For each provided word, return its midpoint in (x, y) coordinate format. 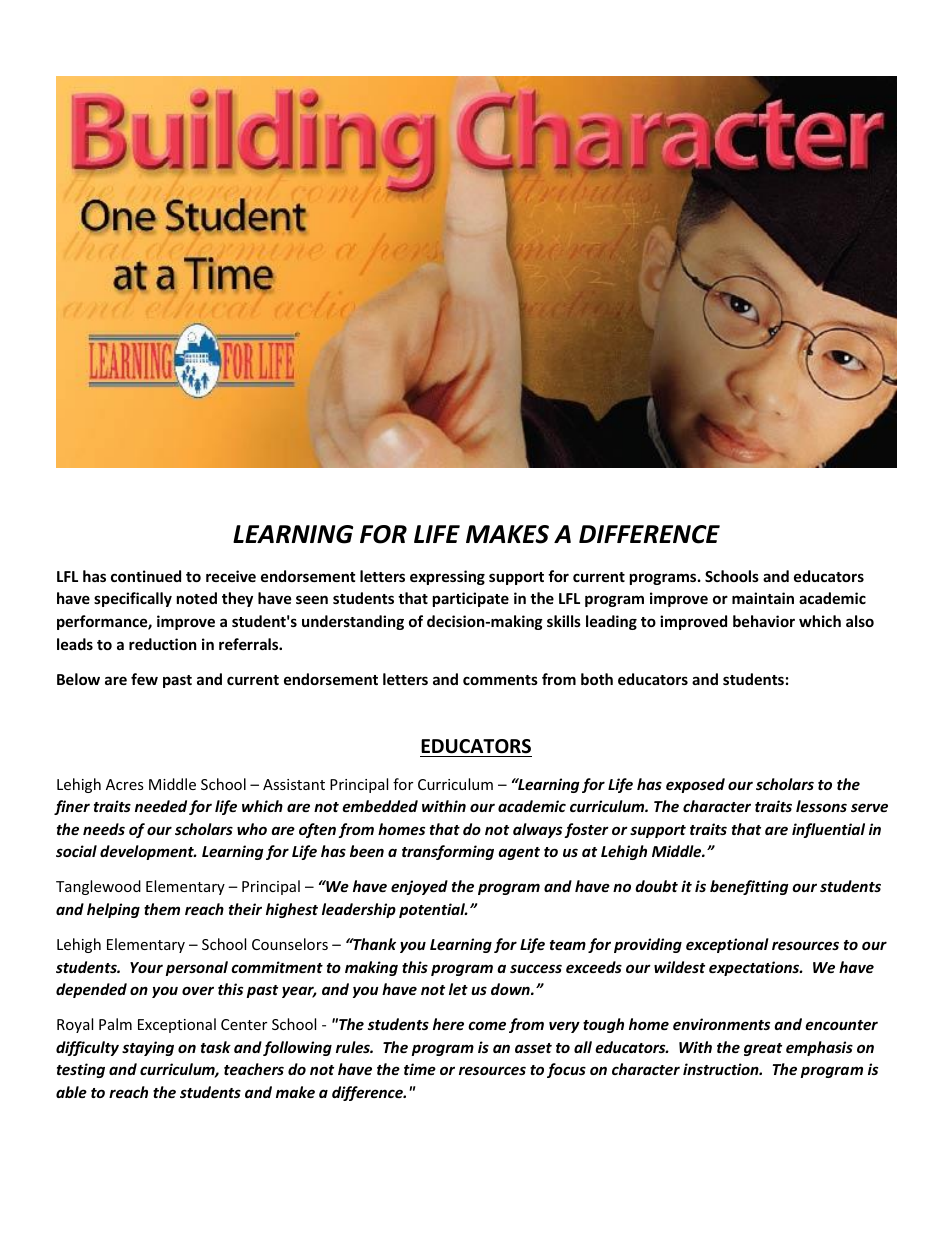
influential (828, 830)
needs (104, 829)
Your (146, 967)
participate (471, 599)
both (597, 679)
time (420, 1069)
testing (81, 1070)
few (144, 679)
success (536, 968)
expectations (755, 968)
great (763, 1049)
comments (500, 680)
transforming (448, 852)
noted (197, 598)
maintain (763, 598)
